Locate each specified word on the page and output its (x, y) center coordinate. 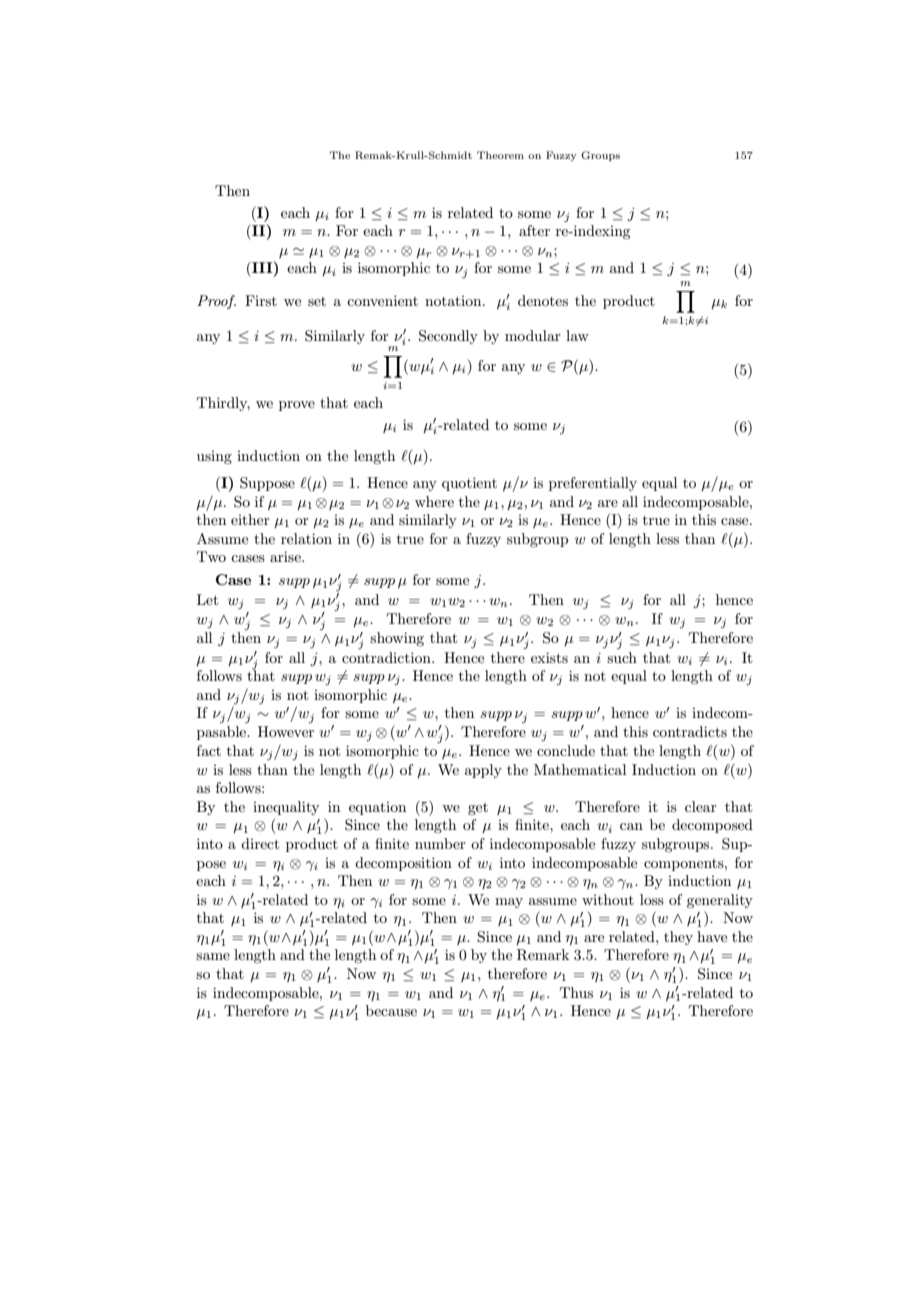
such (622, 657)
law (577, 335)
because (391, 1010)
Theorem (500, 155)
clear (701, 806)
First (261, 300)
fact (209, 750)
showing (397, 639)
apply (483, 771)
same (213, 956)
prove (297, 406)
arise (286, 556)
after (534, 230)
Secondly (448, 337)
